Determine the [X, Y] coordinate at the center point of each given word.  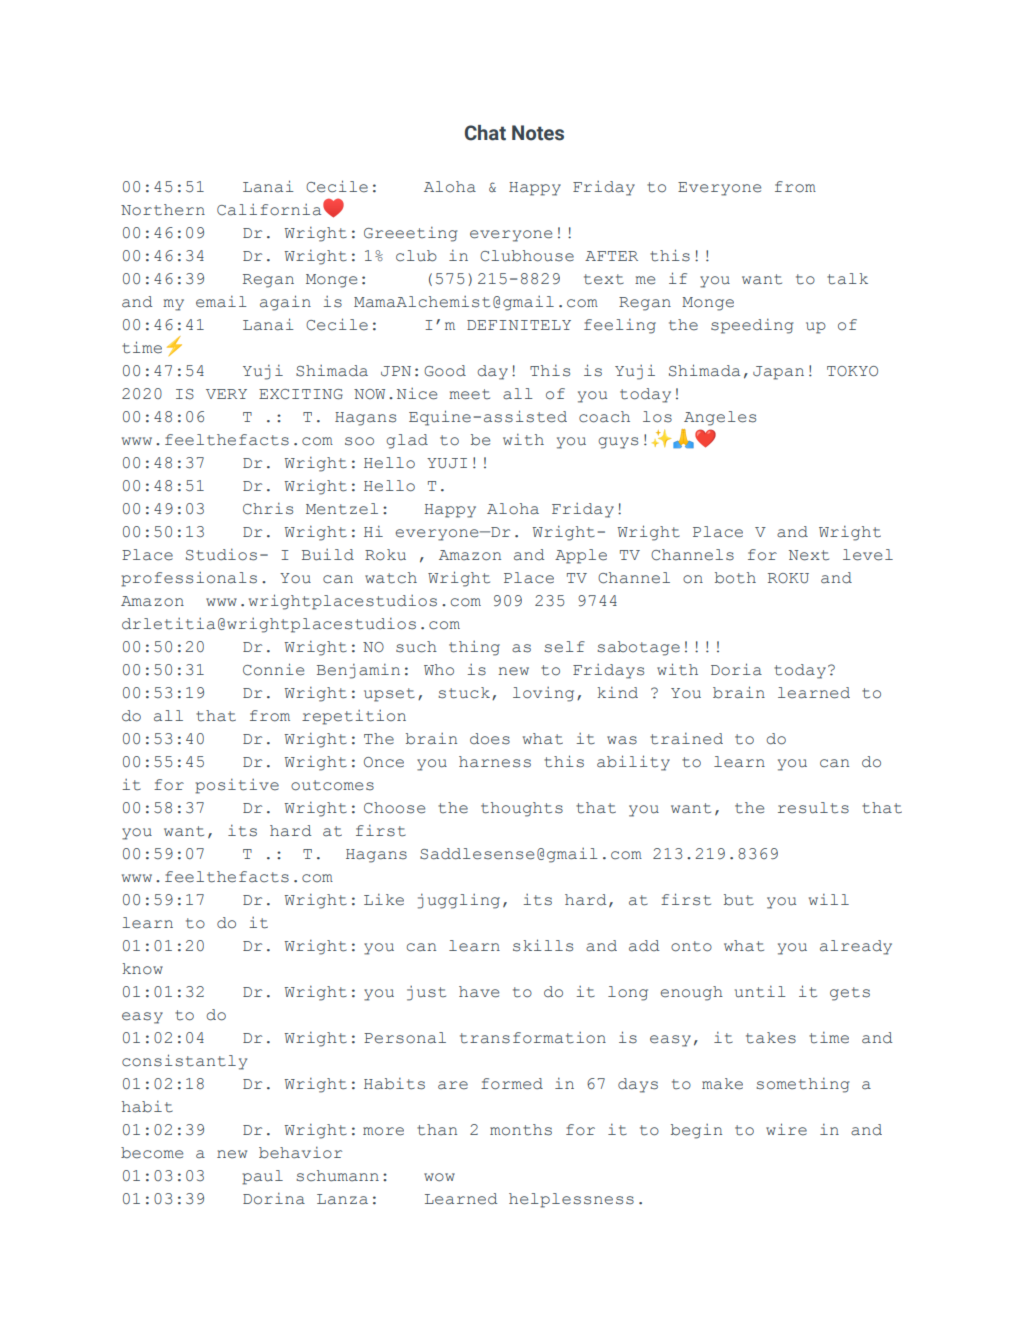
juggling [459, 901]
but [739, 900]
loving [543, 694]
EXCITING [301, 394]
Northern [163, 210]
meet [469, 394]
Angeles [720, 418]
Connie [273, 669]
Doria [736, 669]
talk [847, 279]
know [142, 969]
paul [262, 1177]
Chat [485, 133]
